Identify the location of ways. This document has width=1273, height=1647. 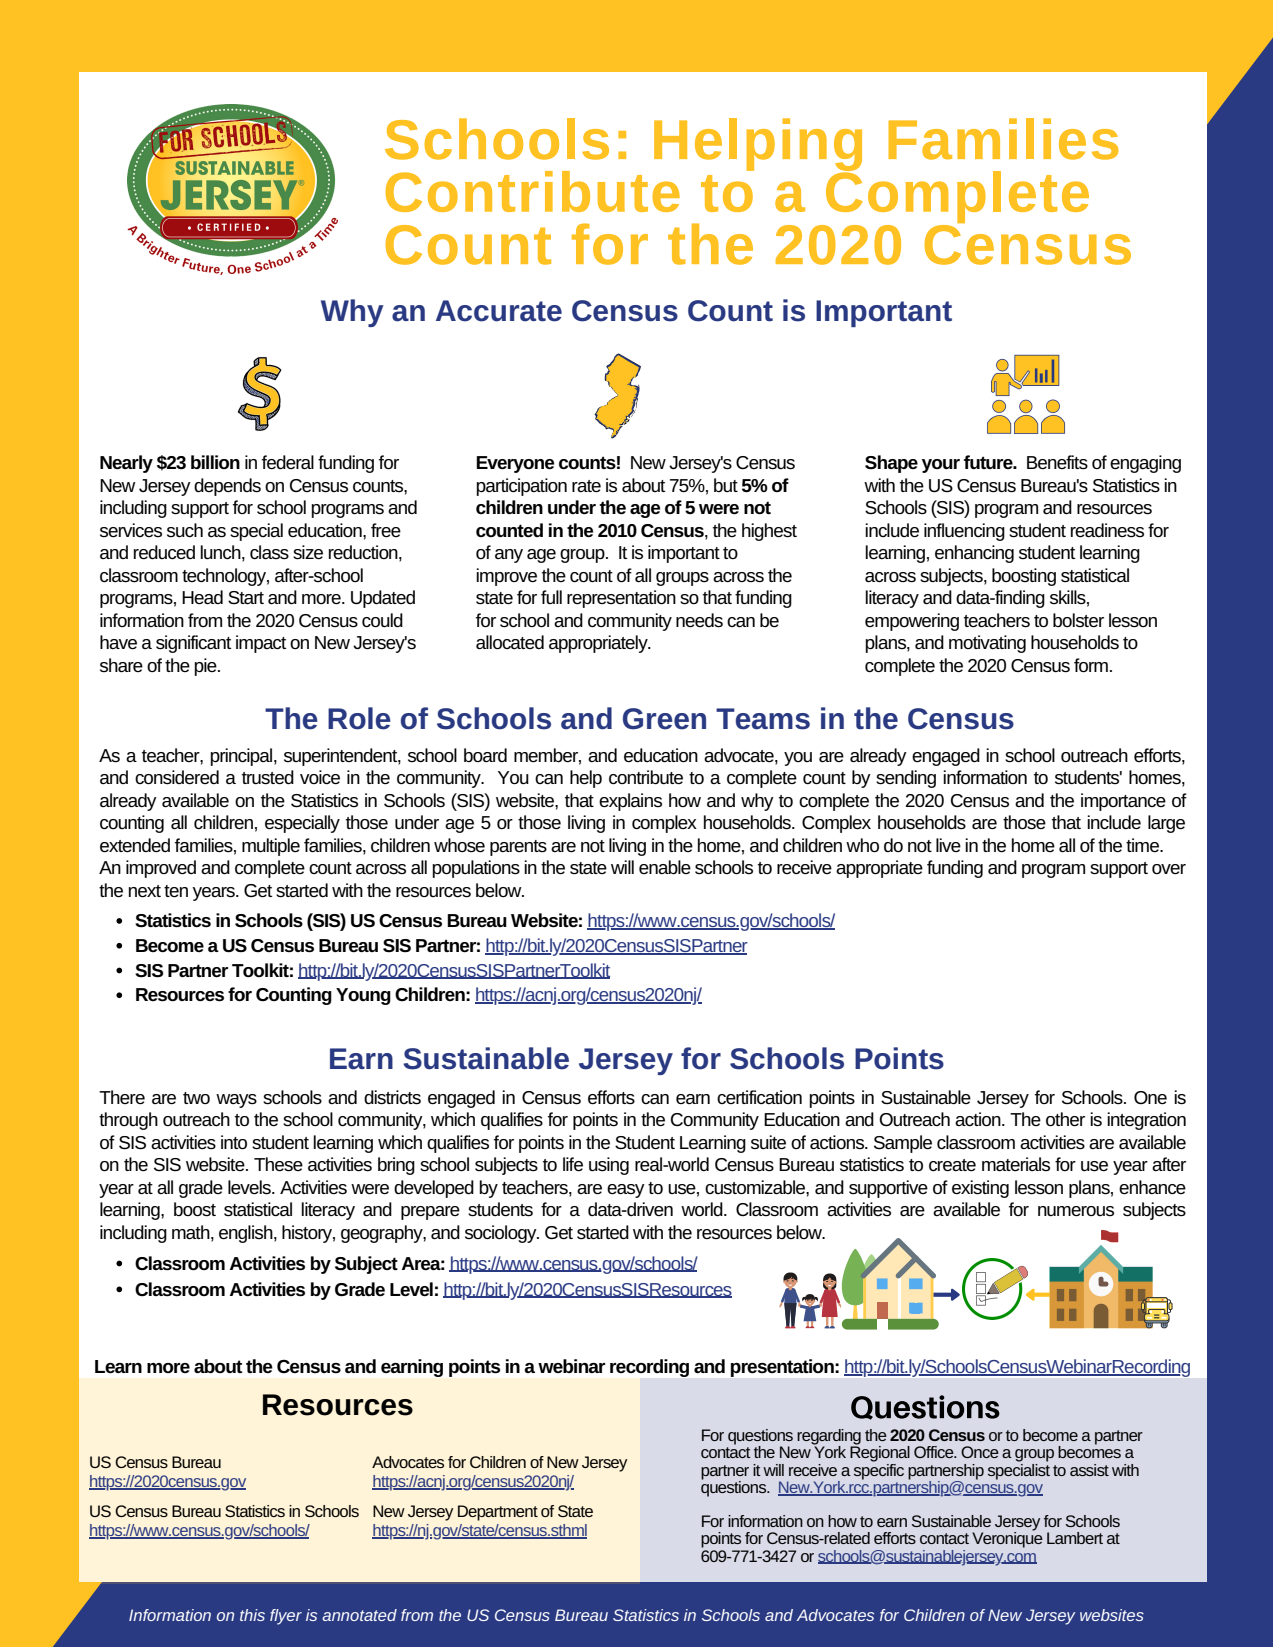
(236, 1101).
